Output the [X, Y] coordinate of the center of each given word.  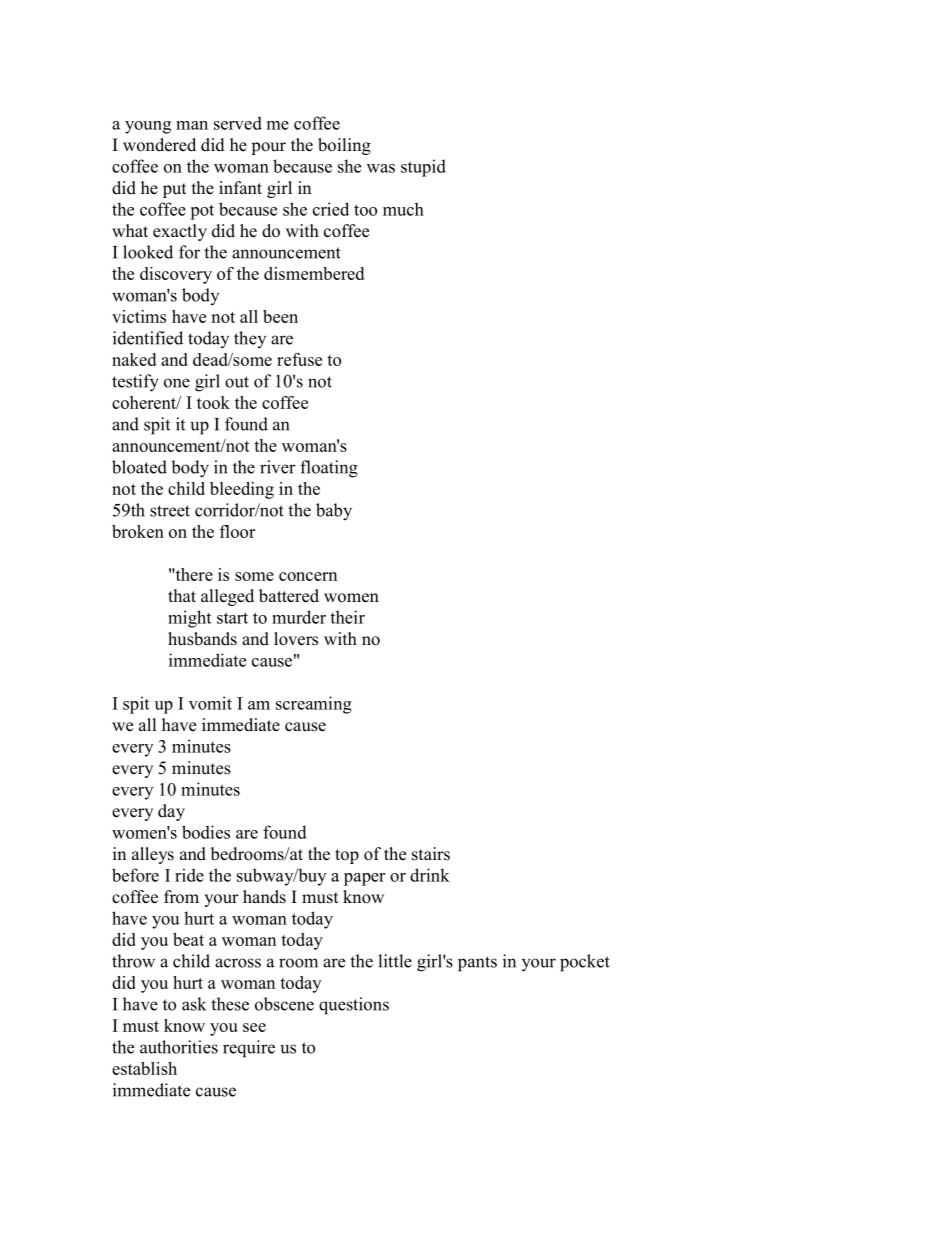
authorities [179, 1047]
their [347, 617]
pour [268, 148]
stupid [423, 168]
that [182, 595]
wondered [159, 145]
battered [289, 596]
